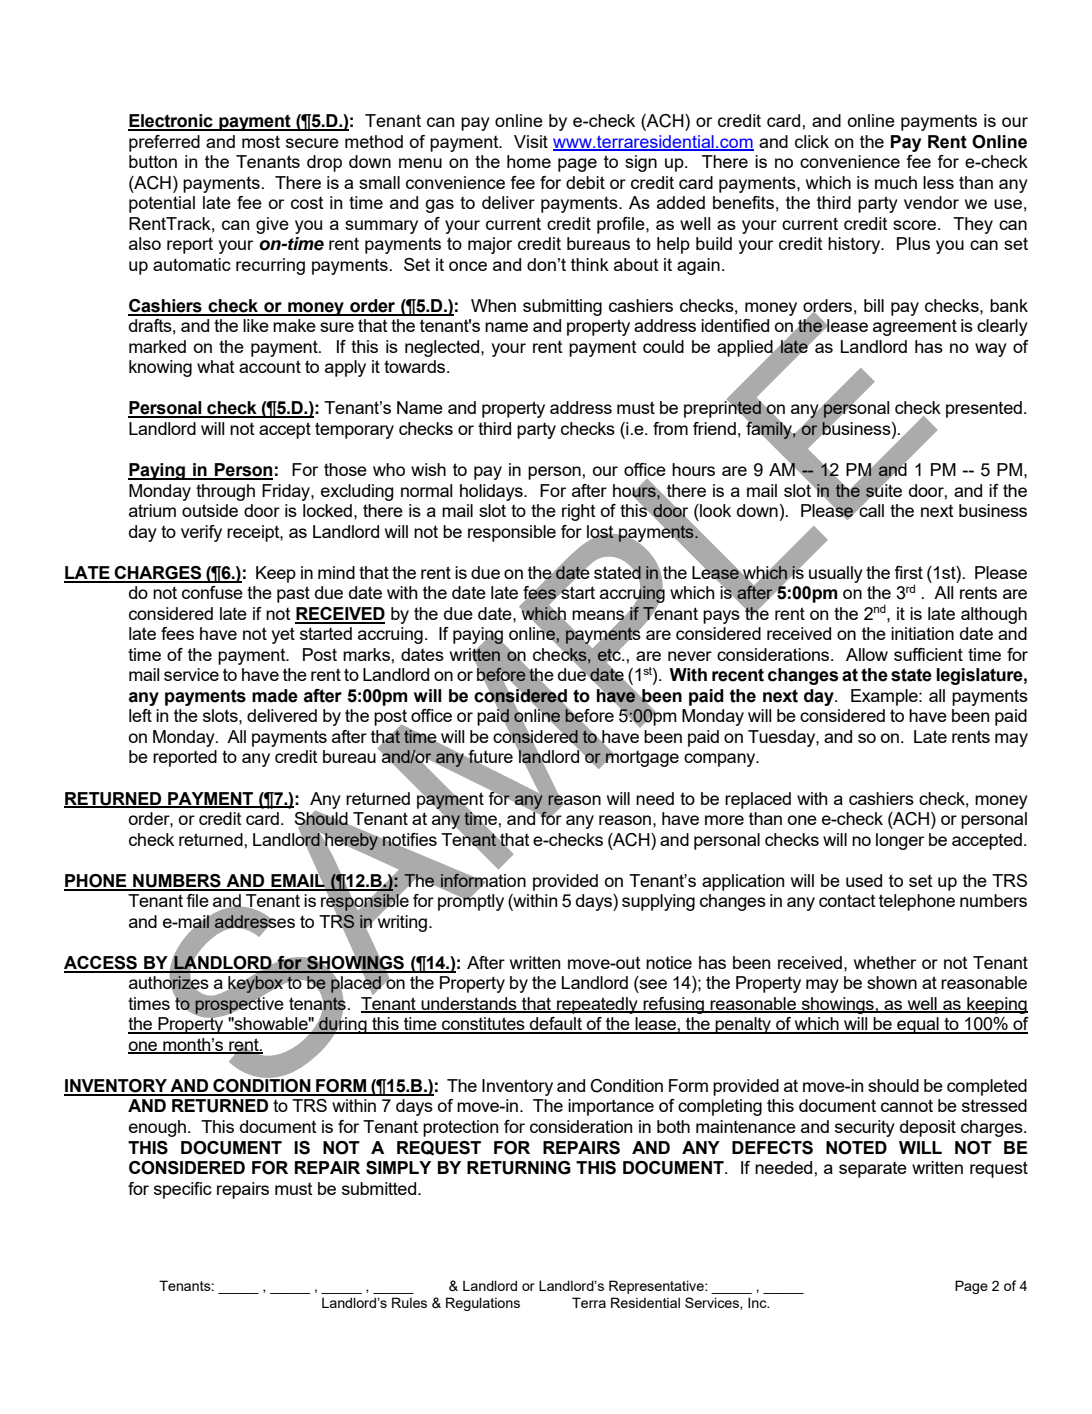  What do you see at coordinates (690, 656) in the image?
I see `never` at bounding box center [690, 656].
